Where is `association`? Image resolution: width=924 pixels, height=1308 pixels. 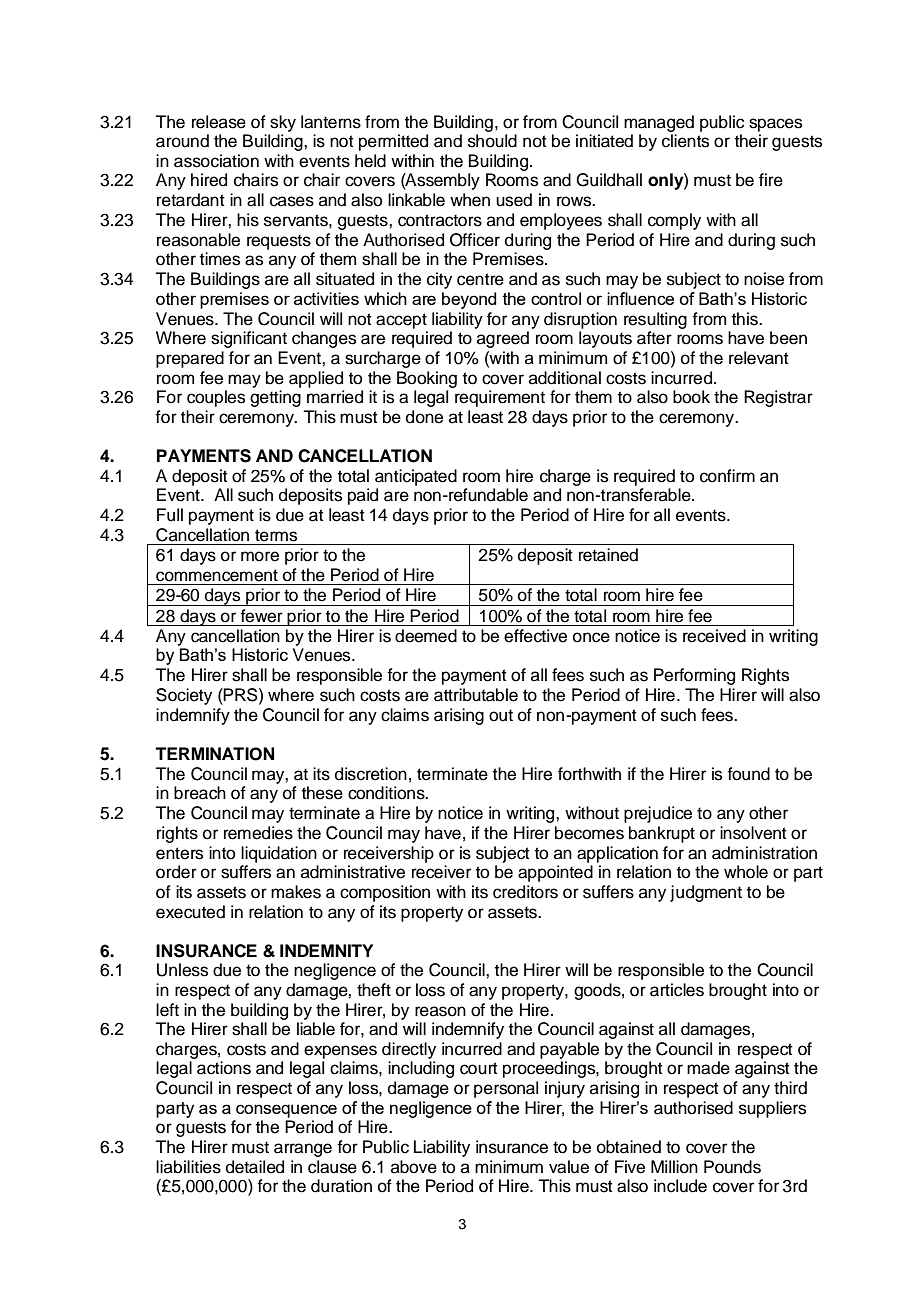
association is located at coordinates (216, 161).
